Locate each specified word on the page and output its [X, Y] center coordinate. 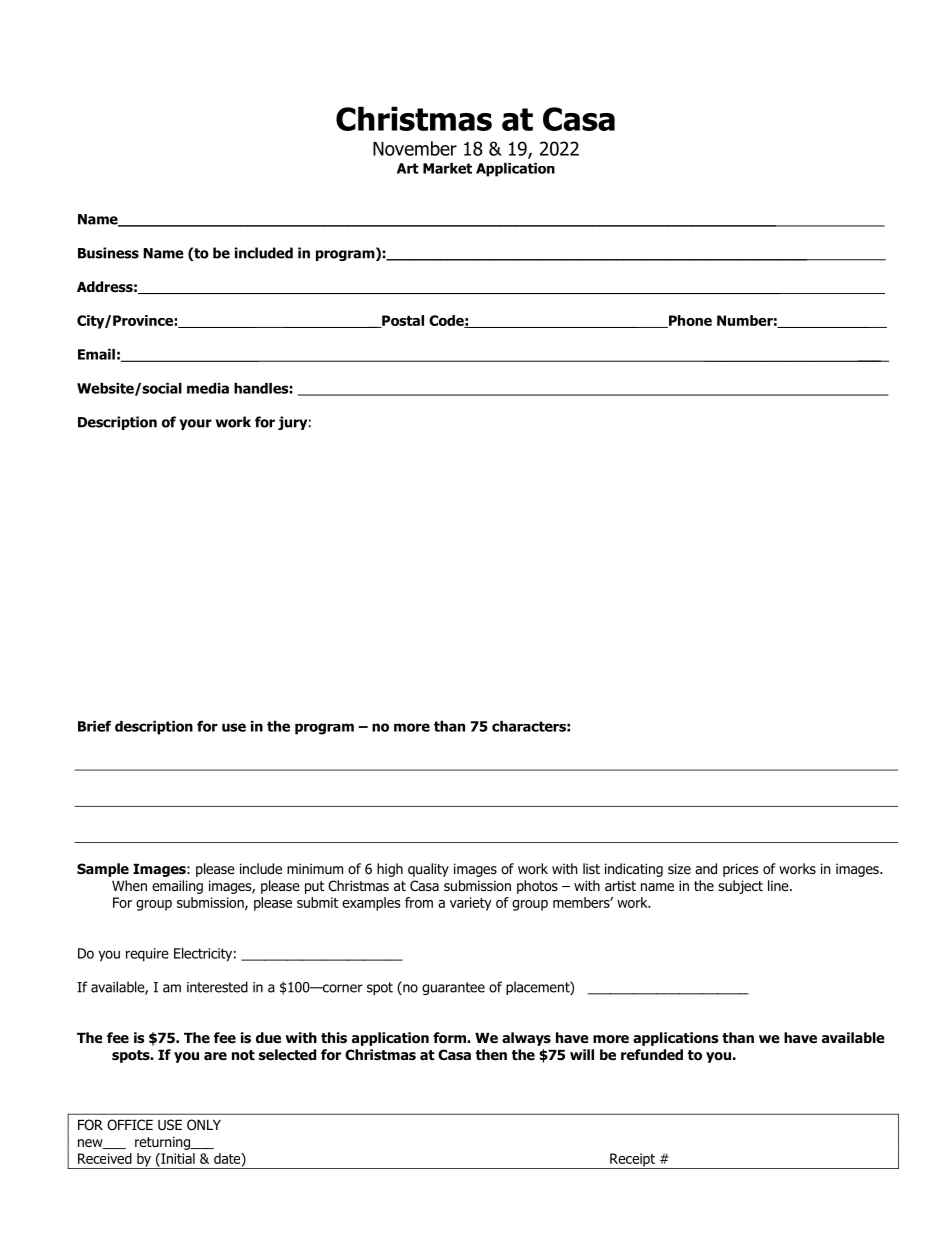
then [491, 1054]
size [679, 868]
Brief [94, 726]
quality [428, 870]
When [129, 885]
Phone [689, 321]
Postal [402, 321]
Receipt [632, 1161]
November [415, 148]
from [419, 902]
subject [740, 887]
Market [447, 168]
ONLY [204, 1125]
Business [108, 253]
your [196, 424]
